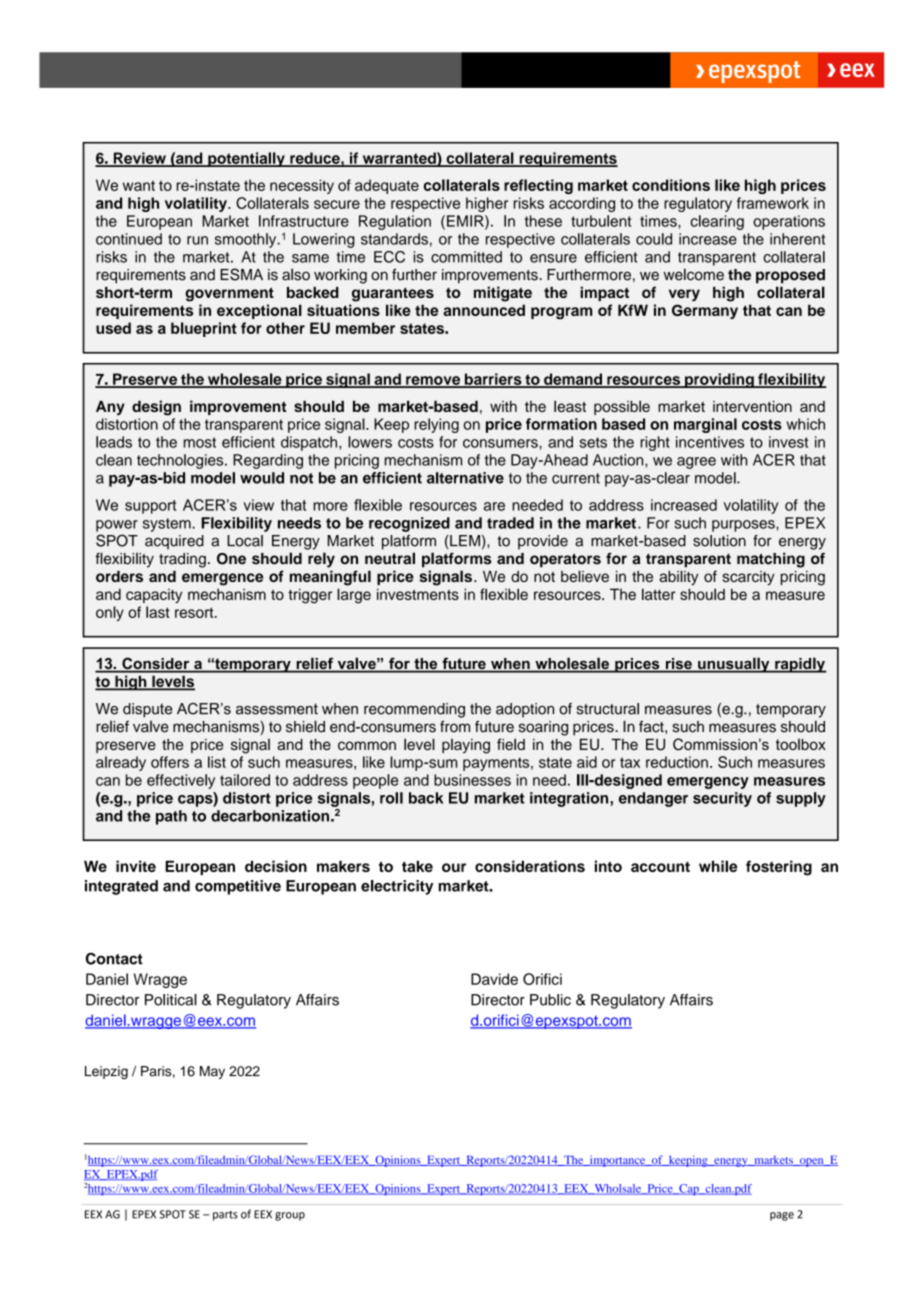 The width and height of the screenshot is (924, 1308). What do you see at coordinates (409, 524) in the screenshot?
I see `recognized` at bounding box center [409, 524].
